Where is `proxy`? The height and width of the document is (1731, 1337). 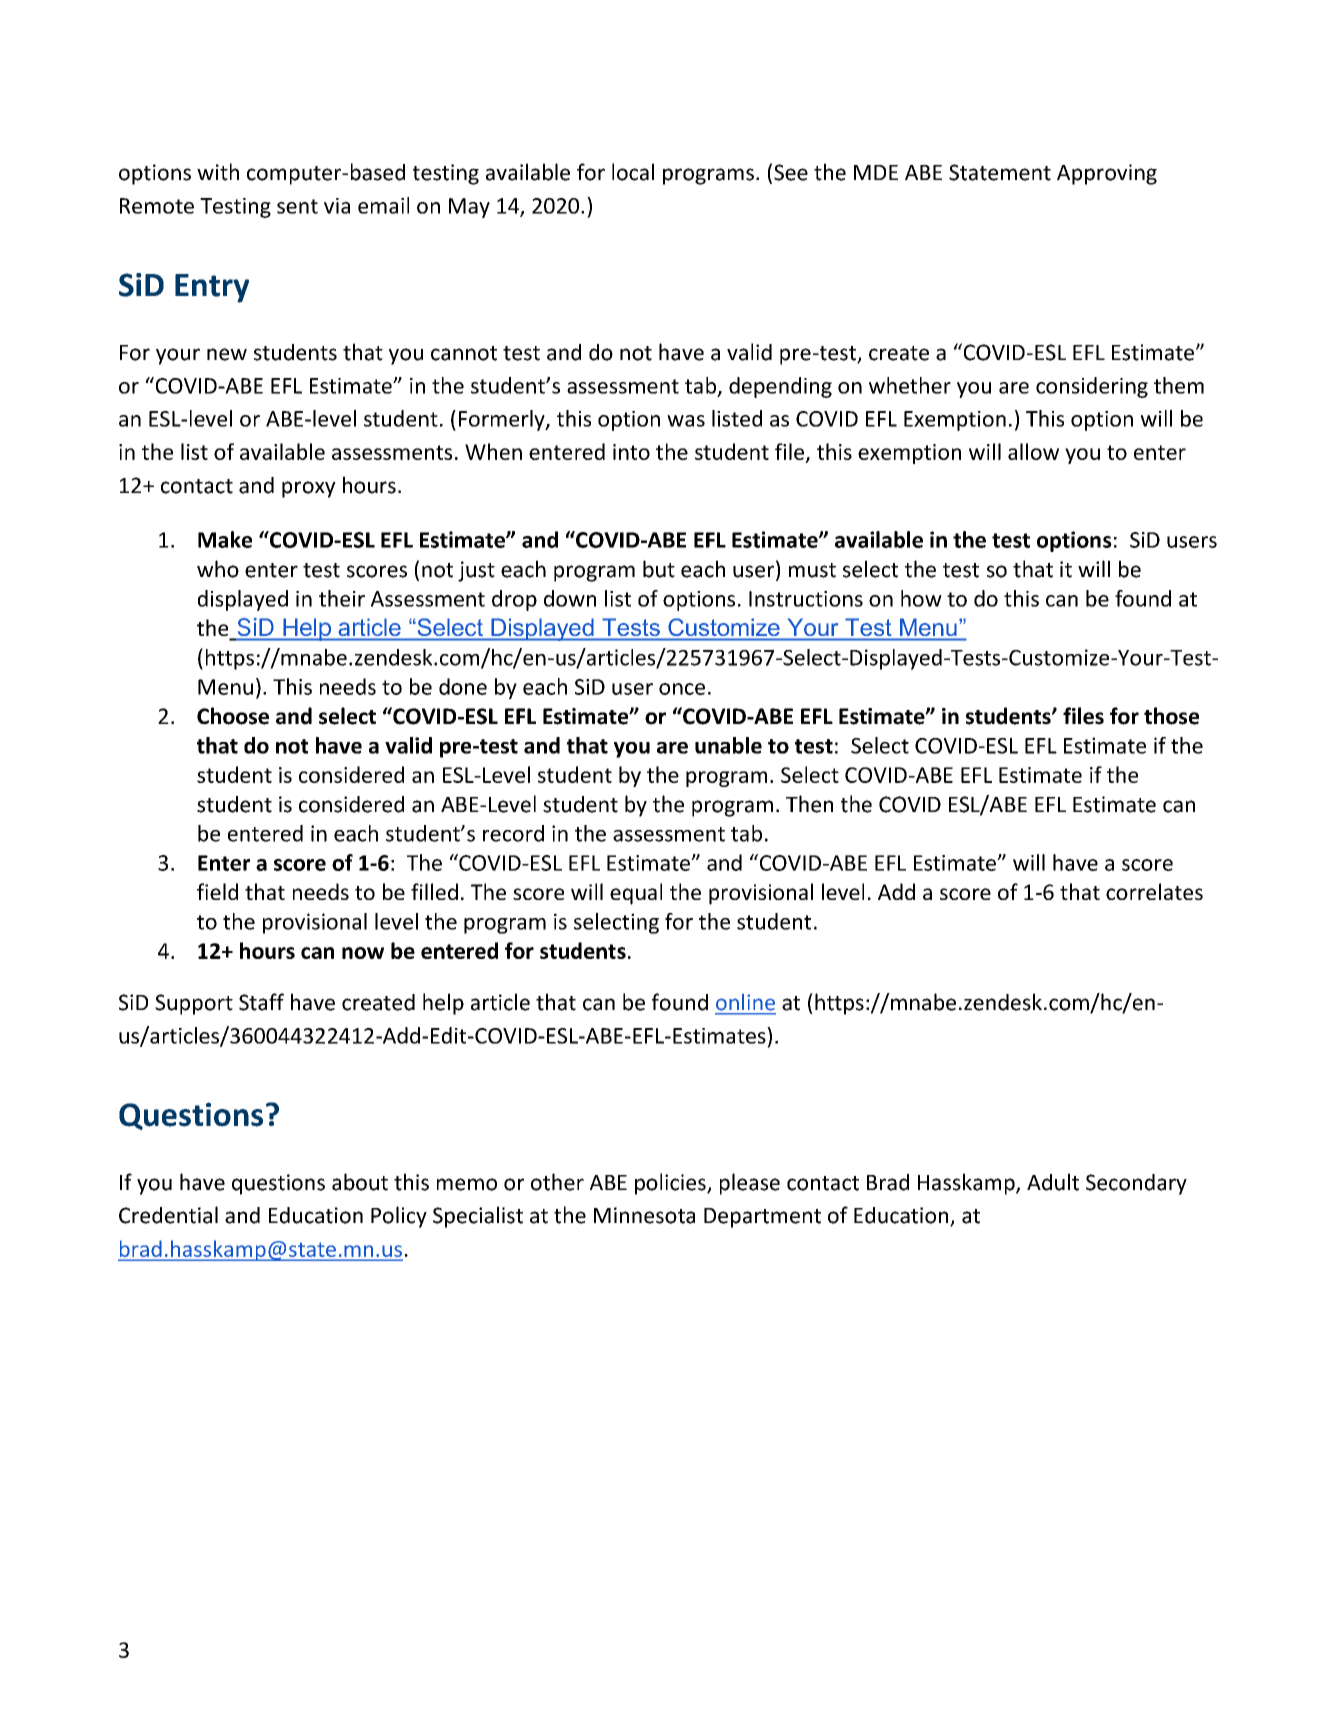
proxy is located at coordinates (309, 489).
